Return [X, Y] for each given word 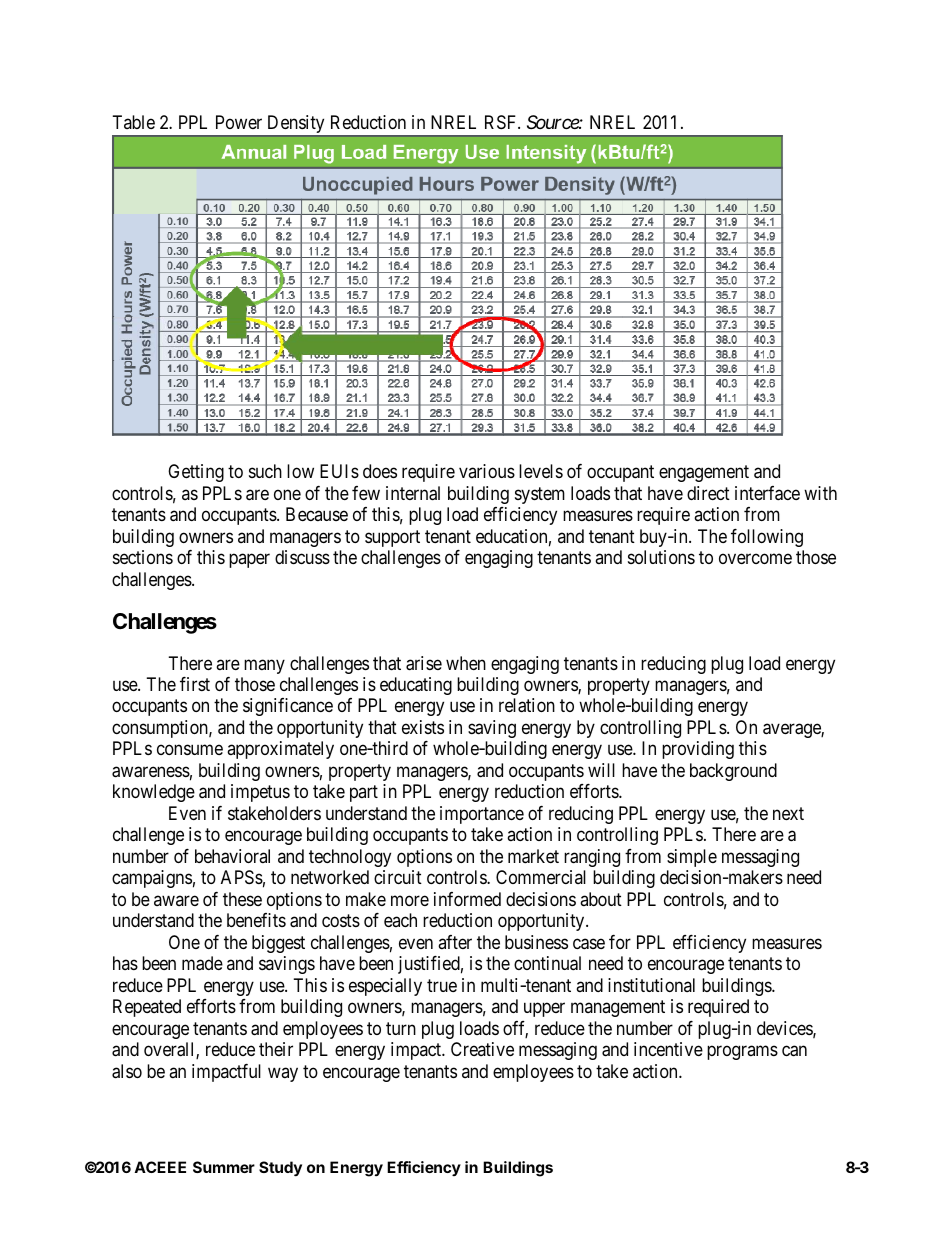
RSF [502, 122]
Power [239, 122]
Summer [224, 1167]
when [466, 663]
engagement [704, 473]
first [195, 684]
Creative [482, 1049]
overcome [755, 559]
